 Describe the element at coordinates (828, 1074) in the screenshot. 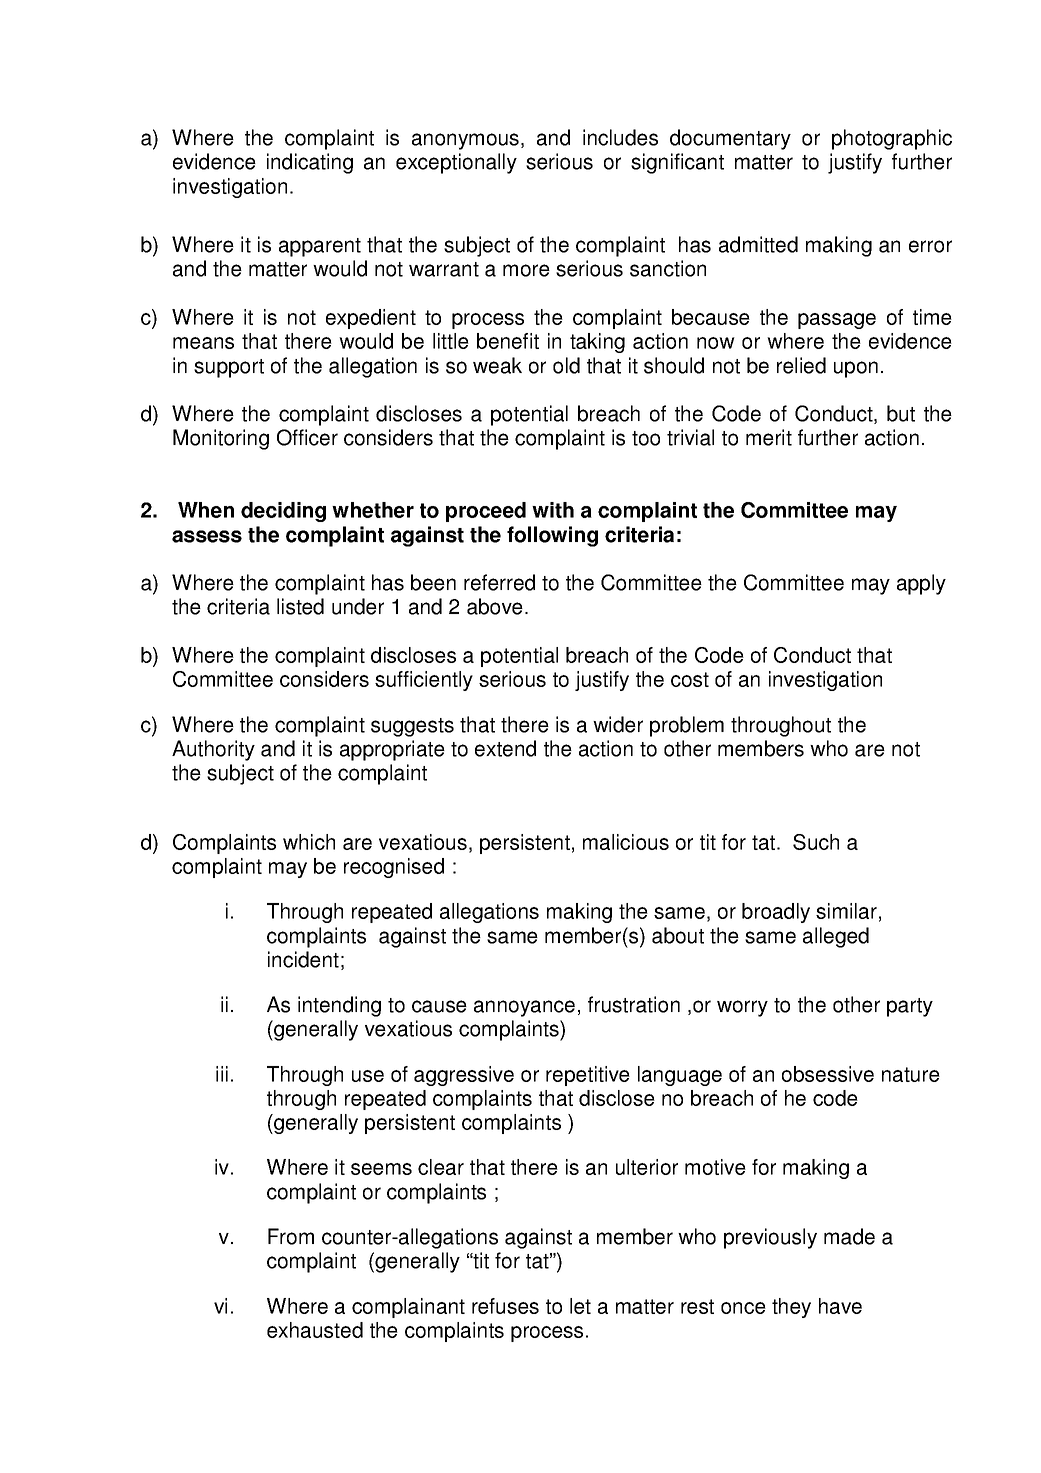

I see `obsessive` at that location.
